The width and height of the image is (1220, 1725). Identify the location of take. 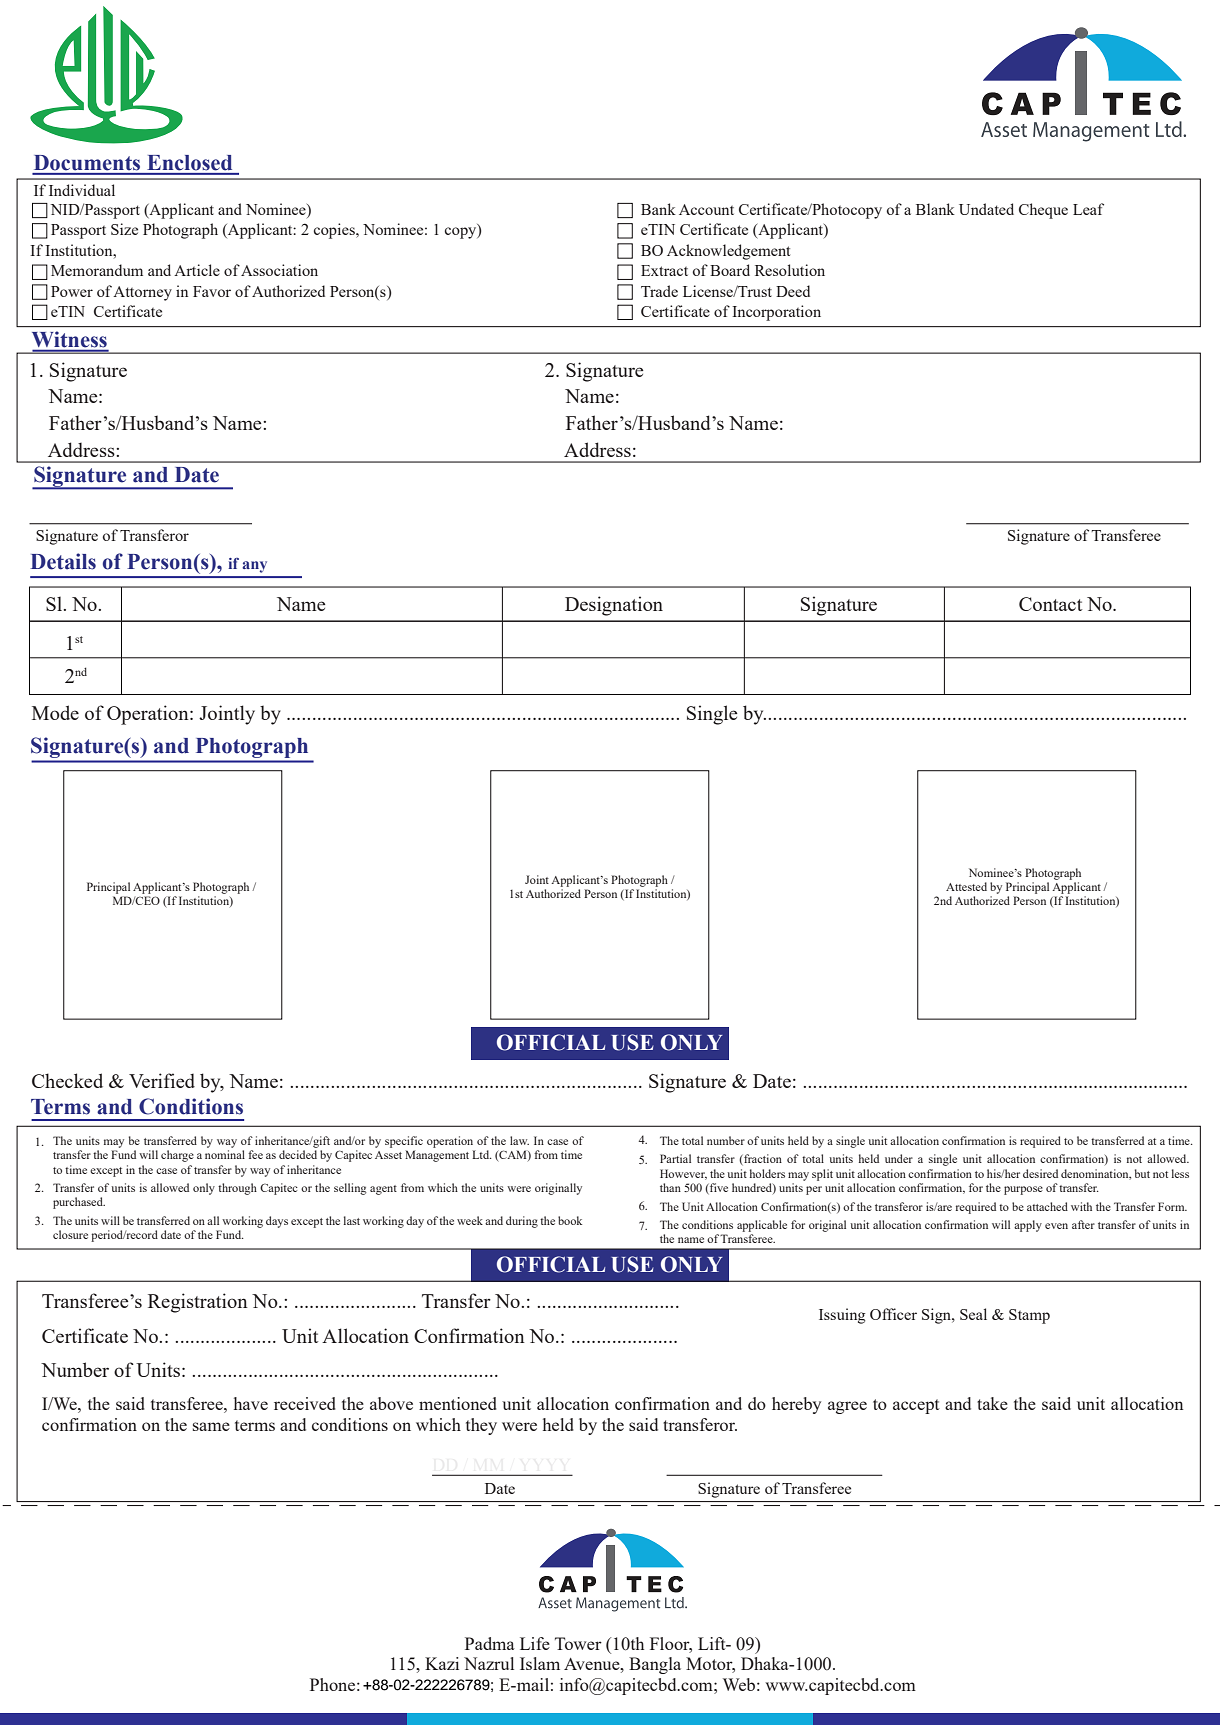
(992, 1403).
